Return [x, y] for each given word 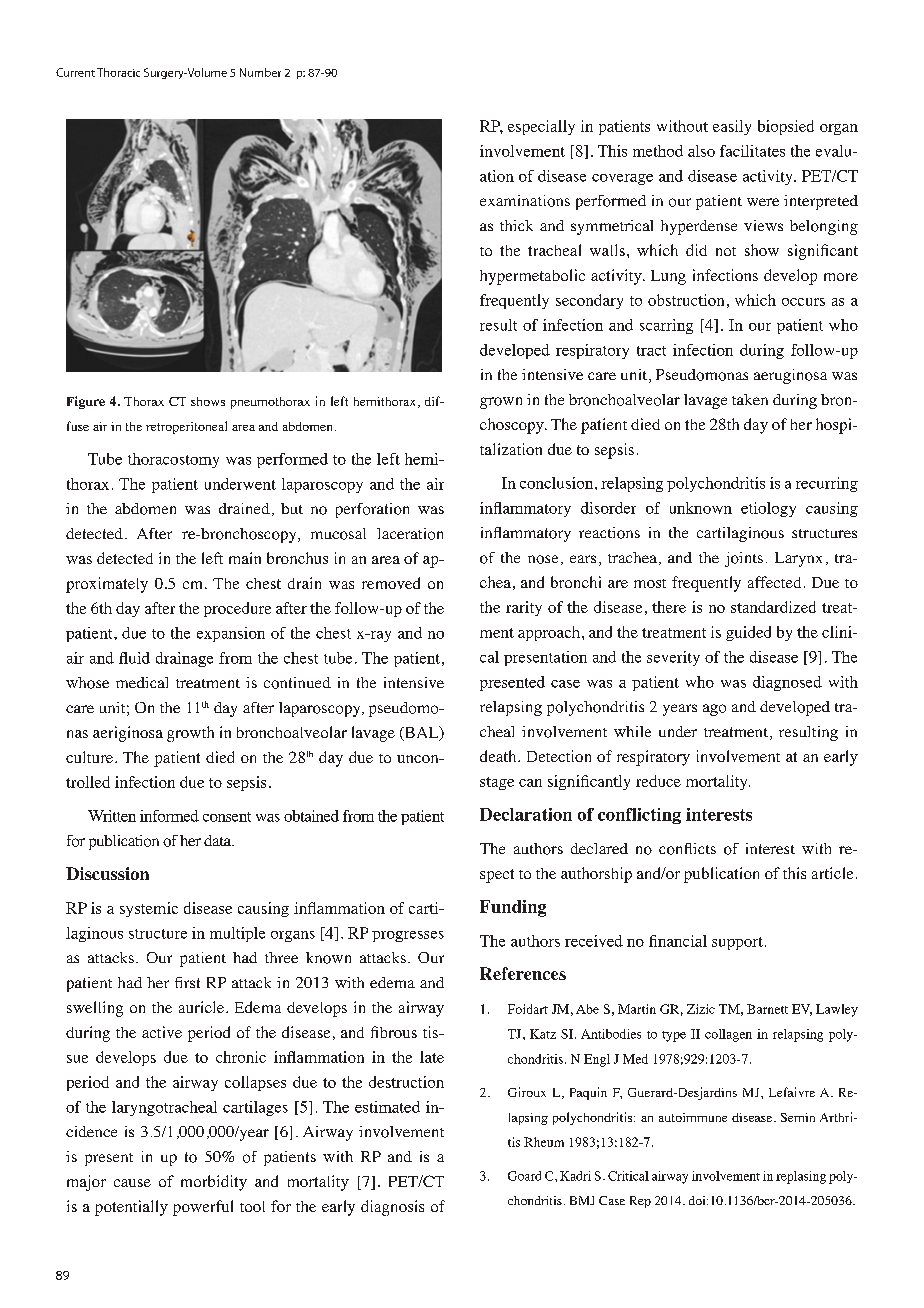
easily [732, 127]
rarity [524, 608]
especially [541, 127]
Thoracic [118, 72]
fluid [134, 658]
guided [748, 633]
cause [132, 1183]
